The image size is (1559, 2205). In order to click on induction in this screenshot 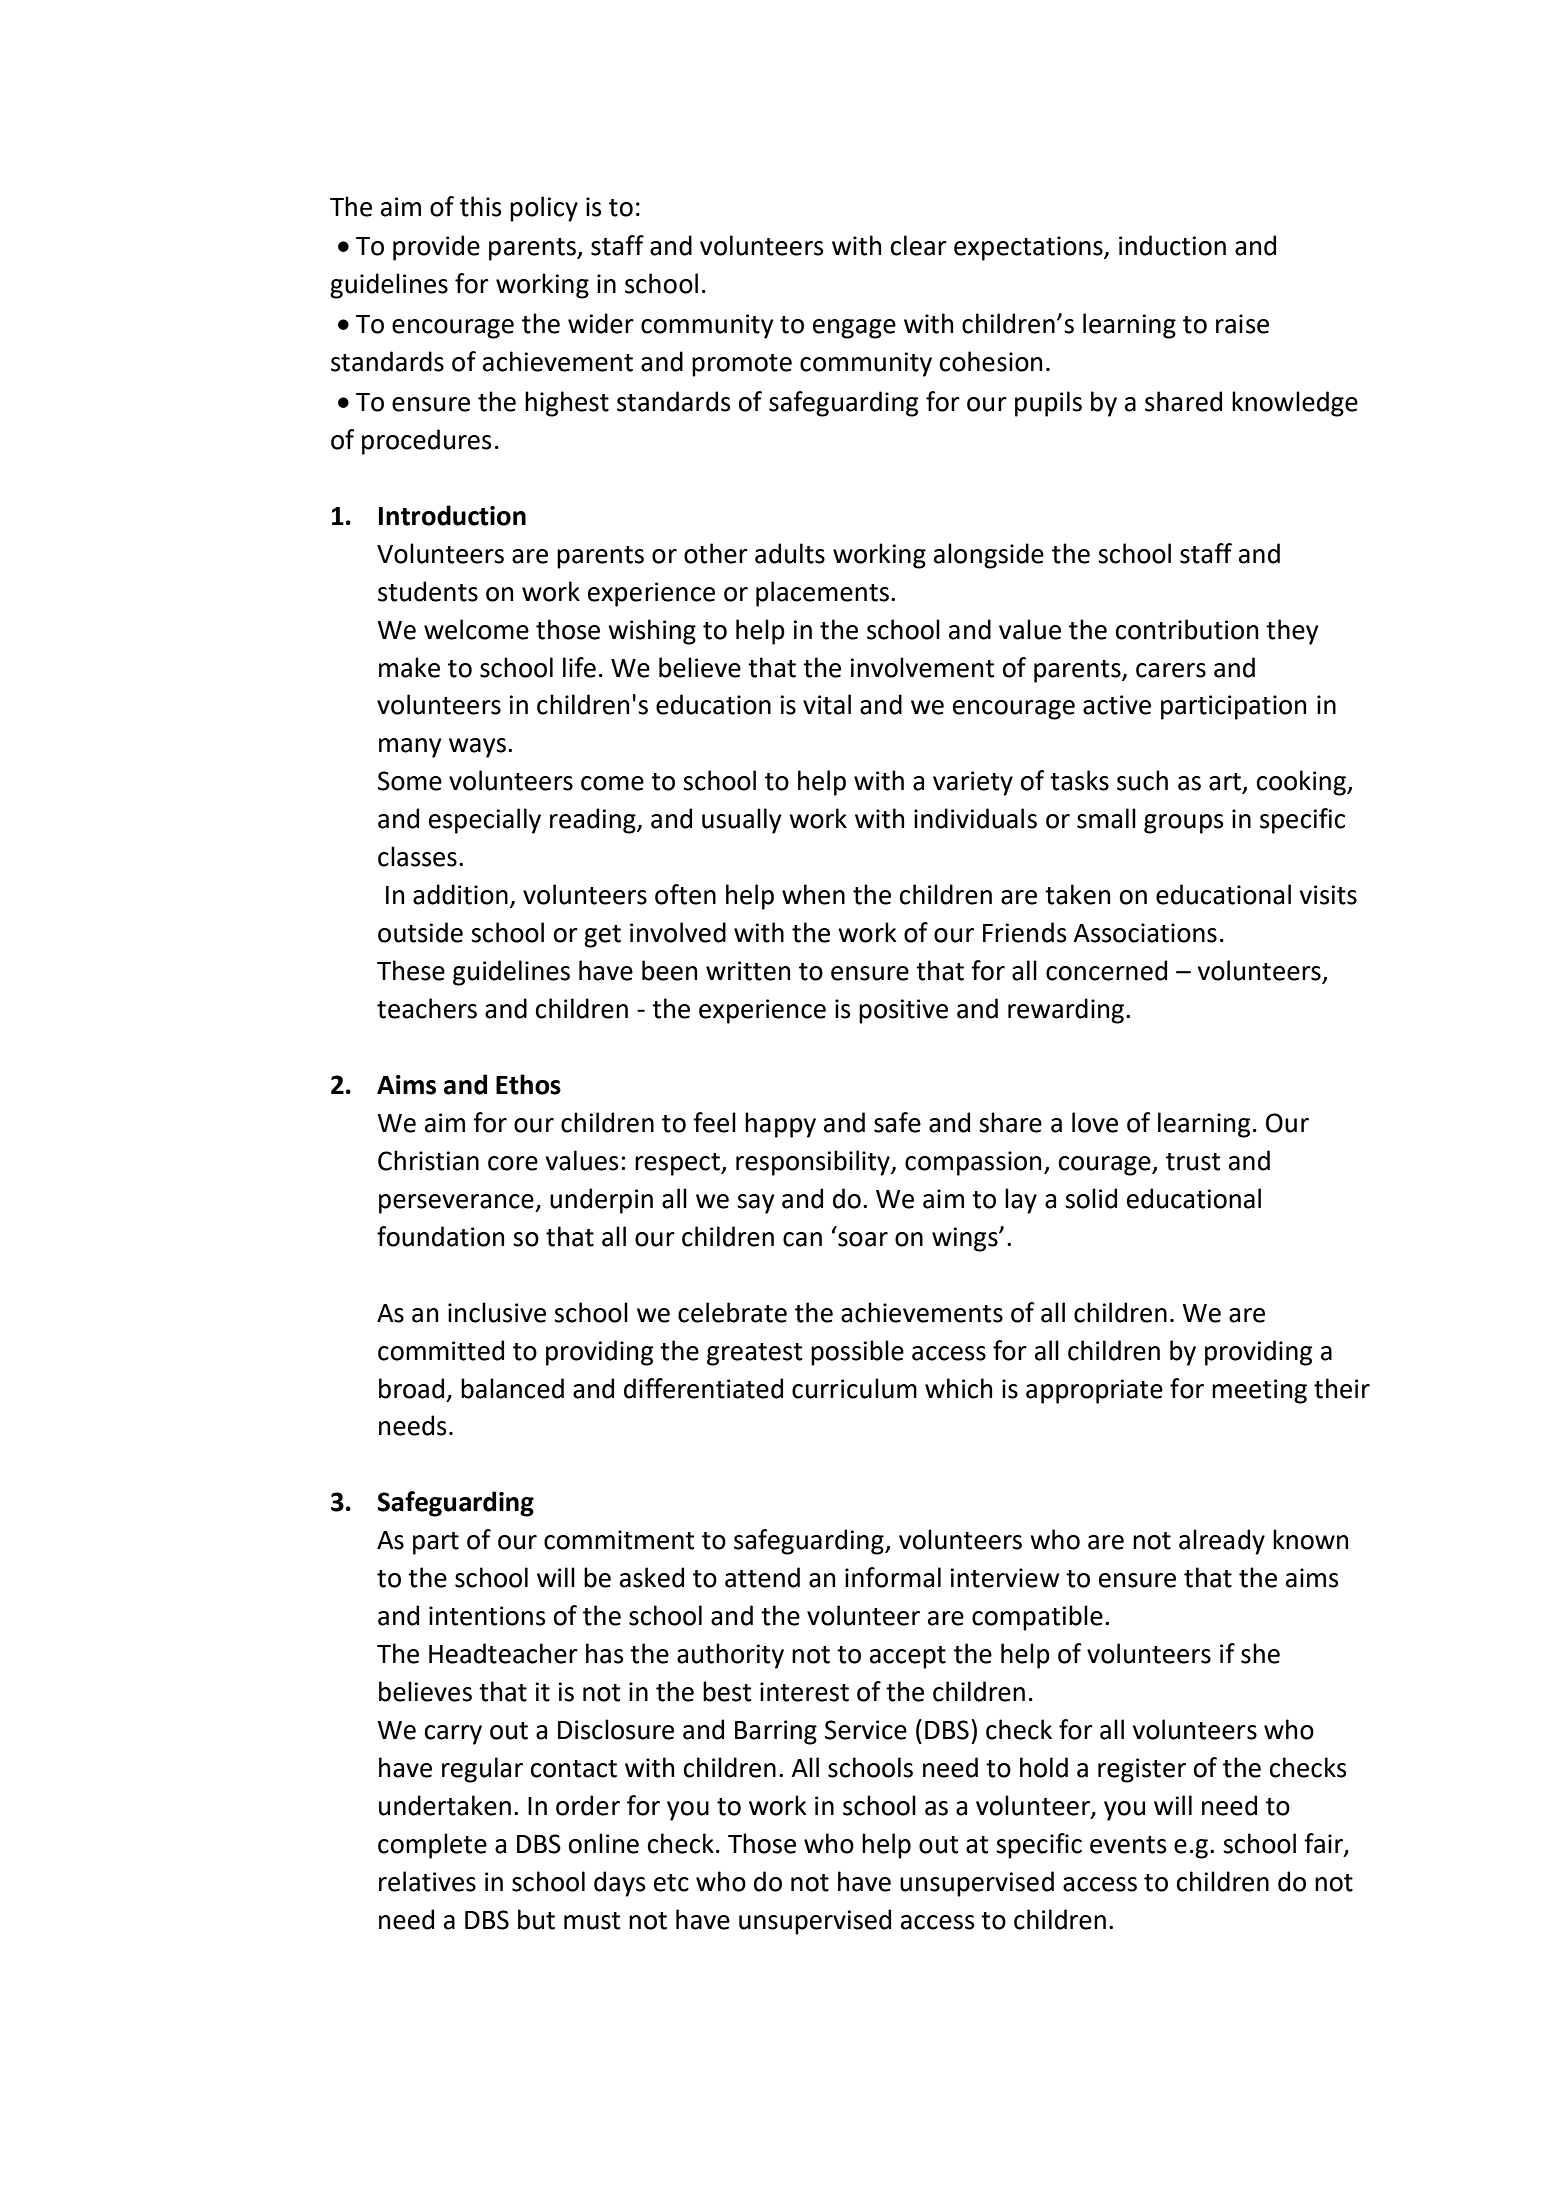, I will do `click(1172, 245)`.
